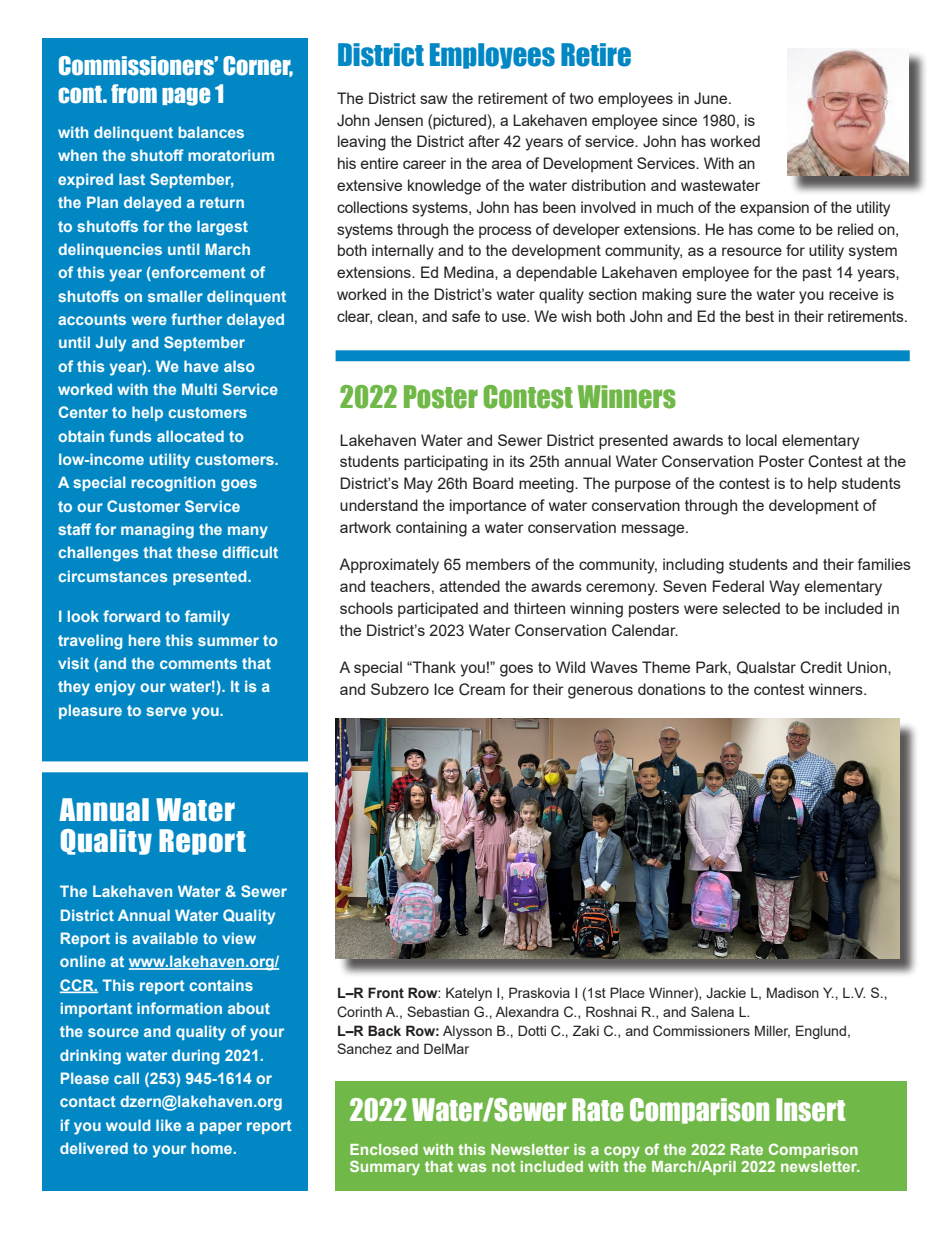 Image resolution: width=952 pixels, height=1233 pixels. Describe the element at coordinates (466, 316) in the screenshot. I see `safe` at that location.
